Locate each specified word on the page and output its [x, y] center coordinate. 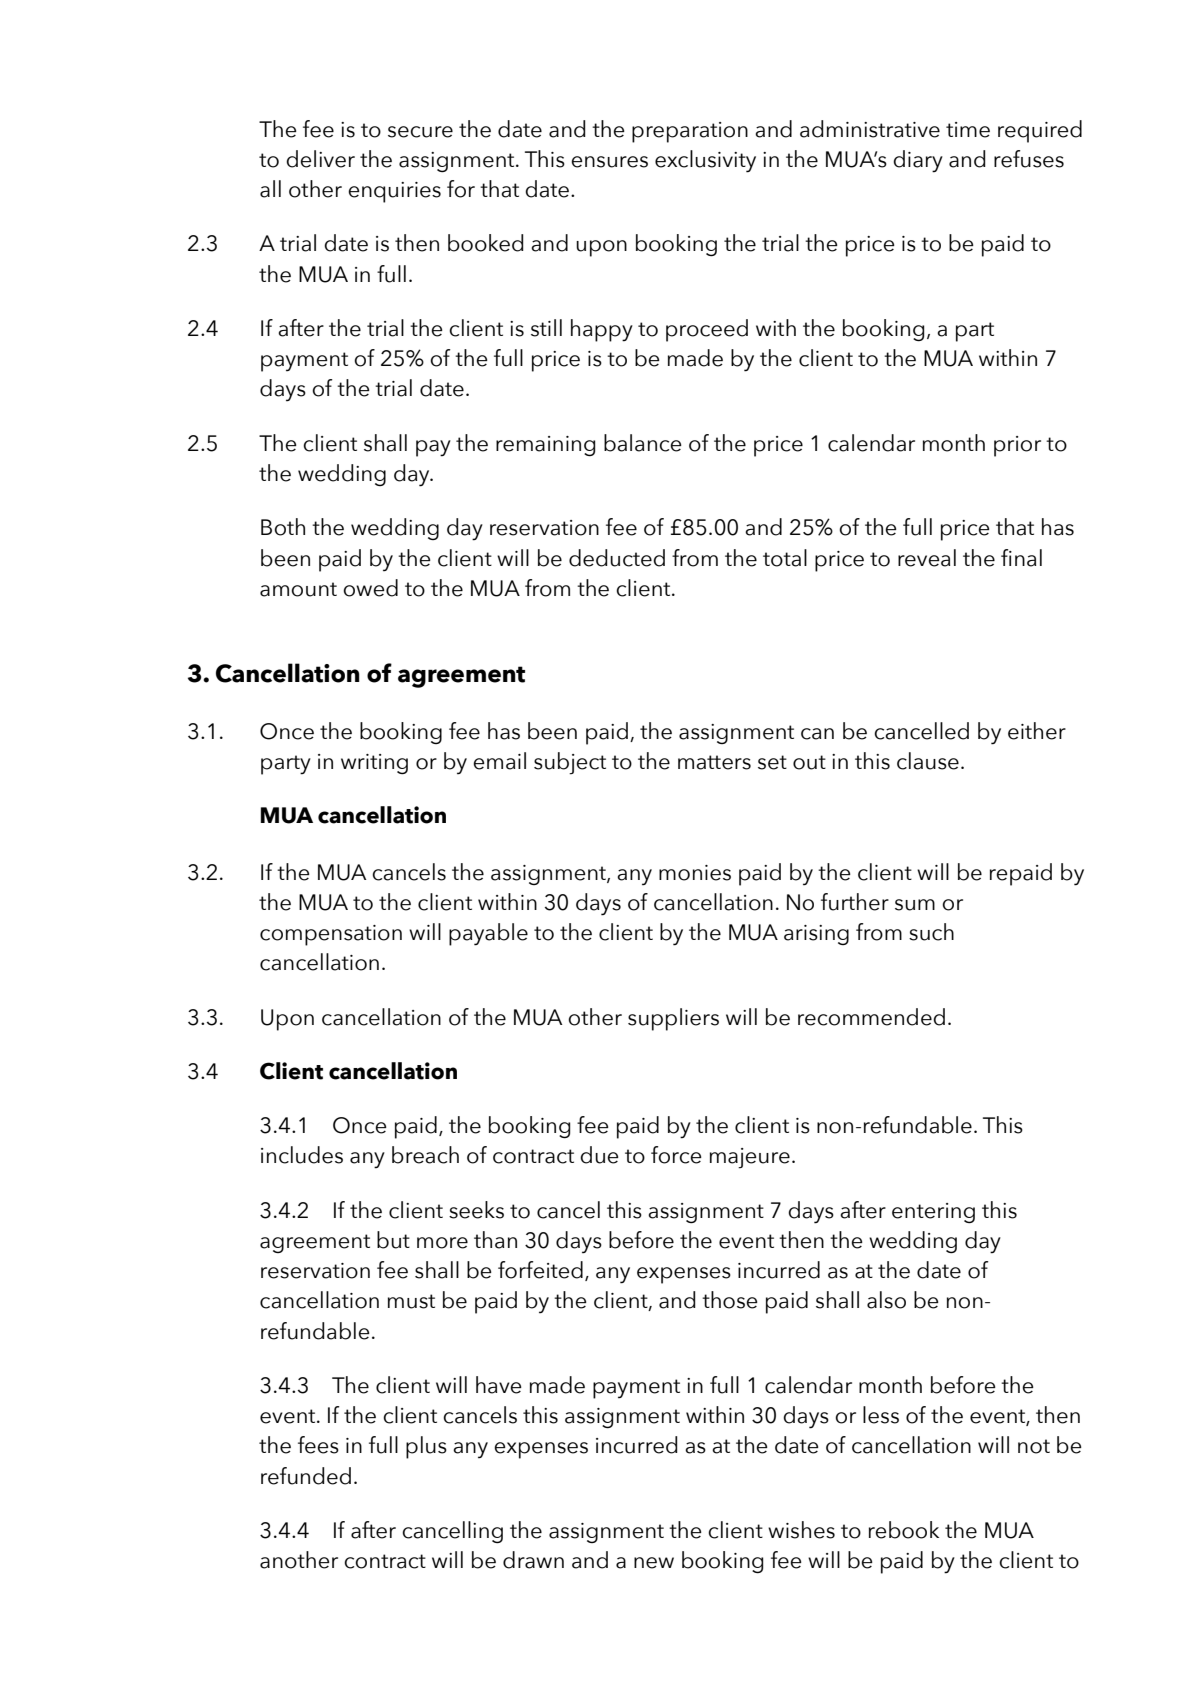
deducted [617, 558]
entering [933, 1213]
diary [918, 161]
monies [695, 873]
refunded [306, 1476]
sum [915, 905]
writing [374, 764]
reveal [927, 558]
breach [425, 1155]
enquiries [394, 192]
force [676, 1155]
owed [370, 588]
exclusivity [705, 161]
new [654, 1563]
